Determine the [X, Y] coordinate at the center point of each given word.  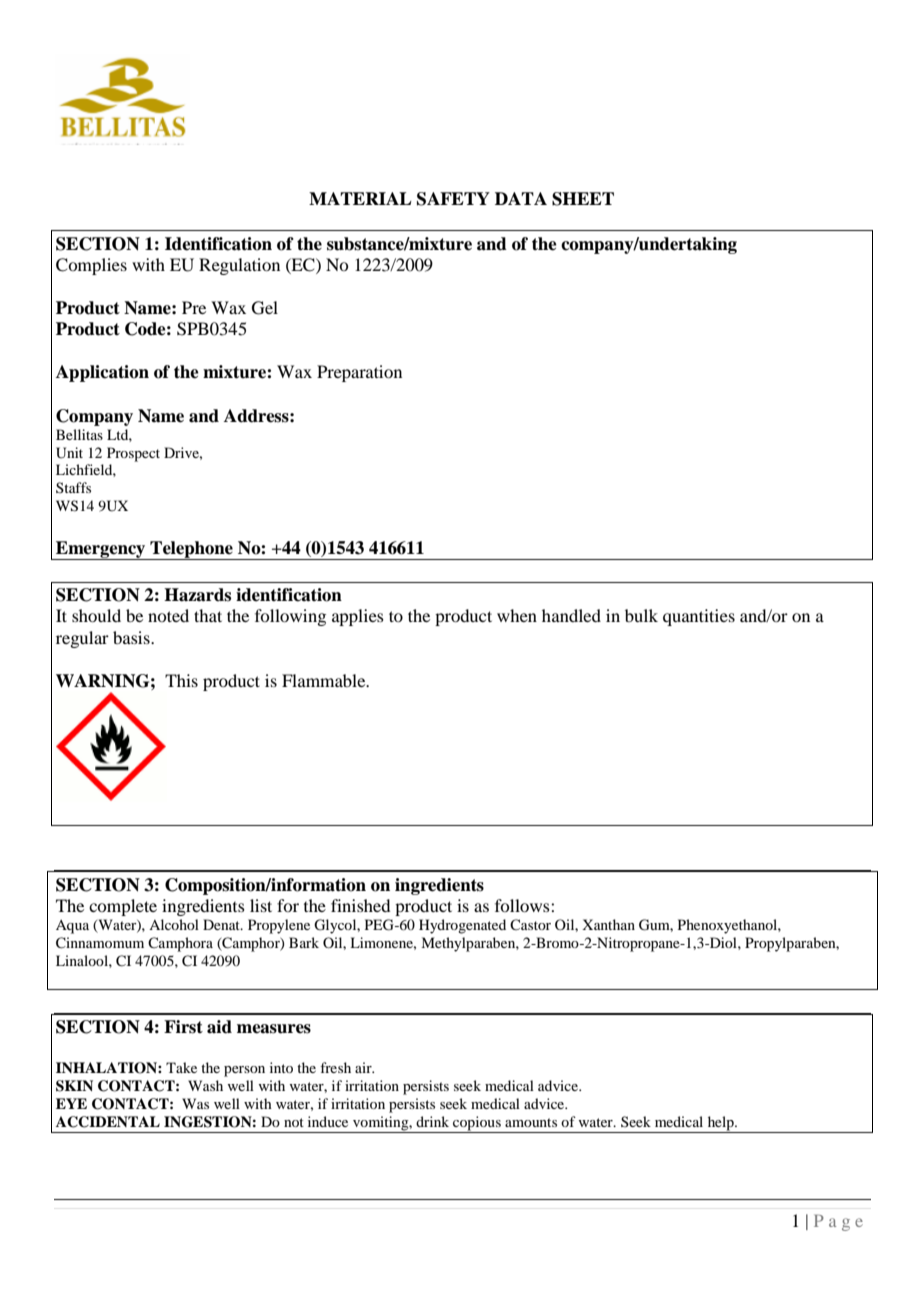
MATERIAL [360, 198]
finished [360, 905]
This [181, 680]
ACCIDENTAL [108, 1122]
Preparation [359, 373]
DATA [521, 198]
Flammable [325, 680]
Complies [91, 266]
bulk [641, 615]
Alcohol [174, 924]
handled [571, 615]
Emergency [101, 550]
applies [358, 617]
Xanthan [608, 924]
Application [102, 373]
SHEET [583, 199]
